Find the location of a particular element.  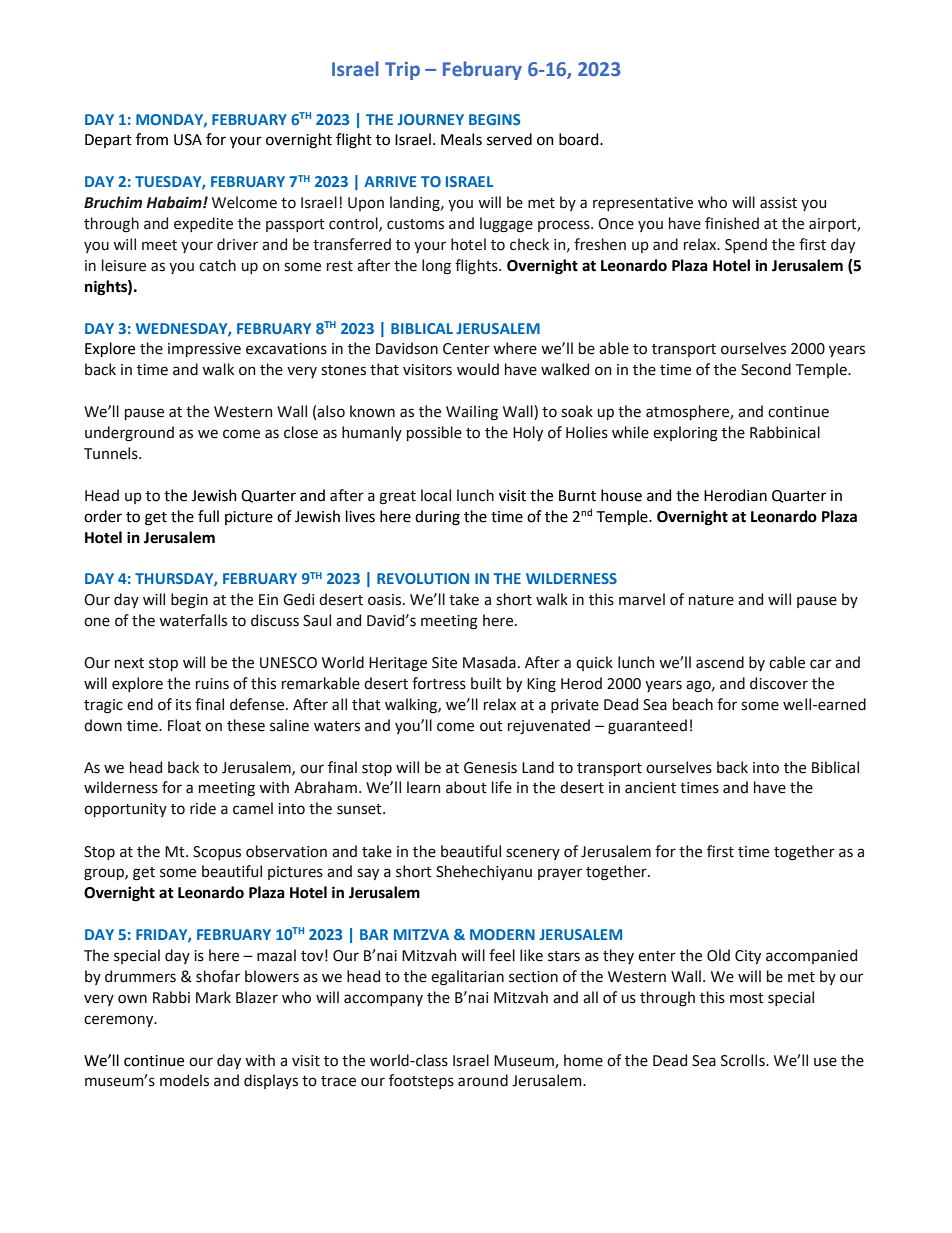

REVOLUTION is located at coordinates (423, 578).
